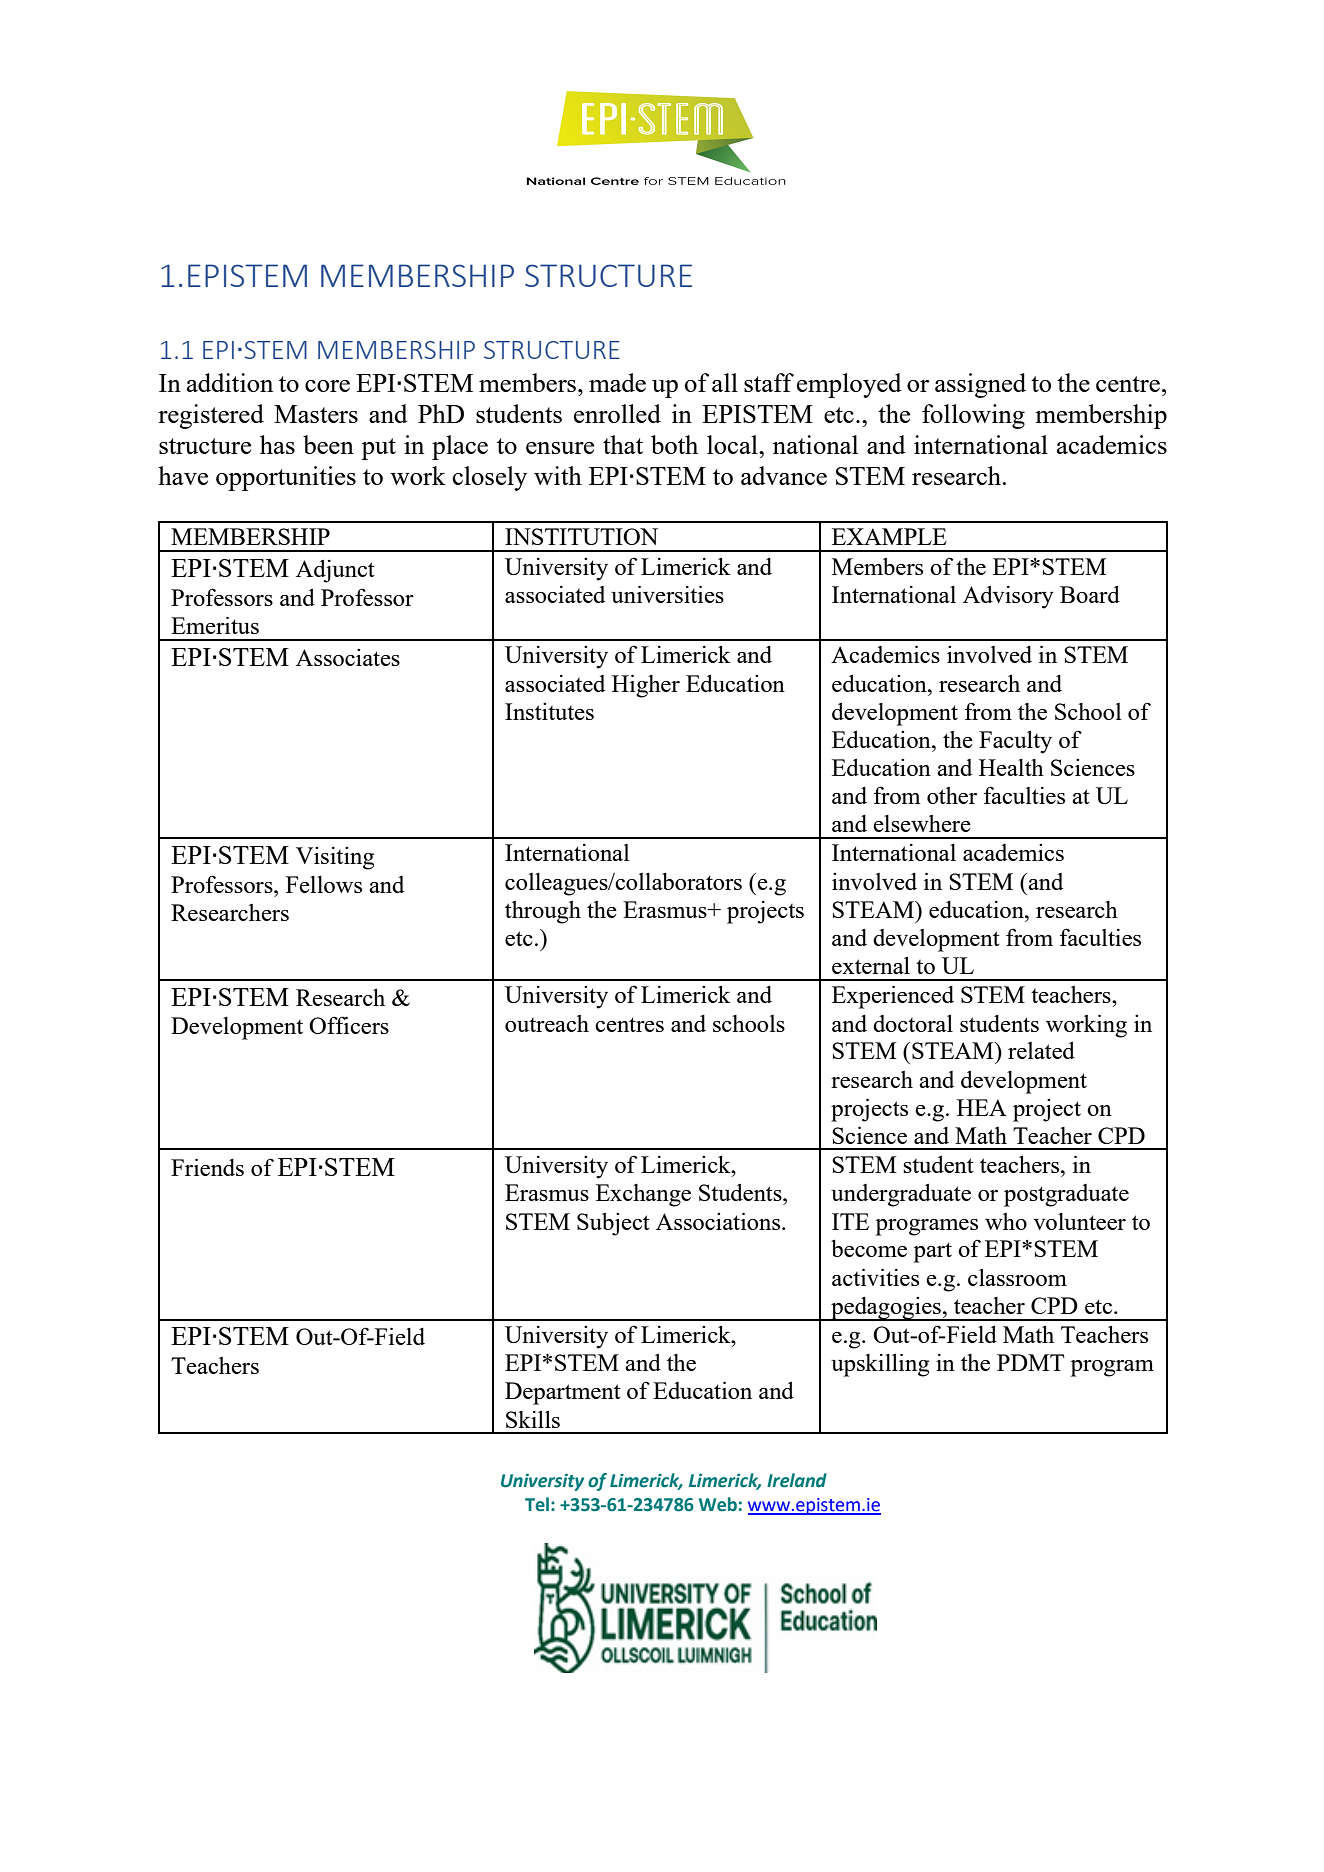 This page has height=1872, width=1324. I want to click on Exchange, so click(643, 1195).
